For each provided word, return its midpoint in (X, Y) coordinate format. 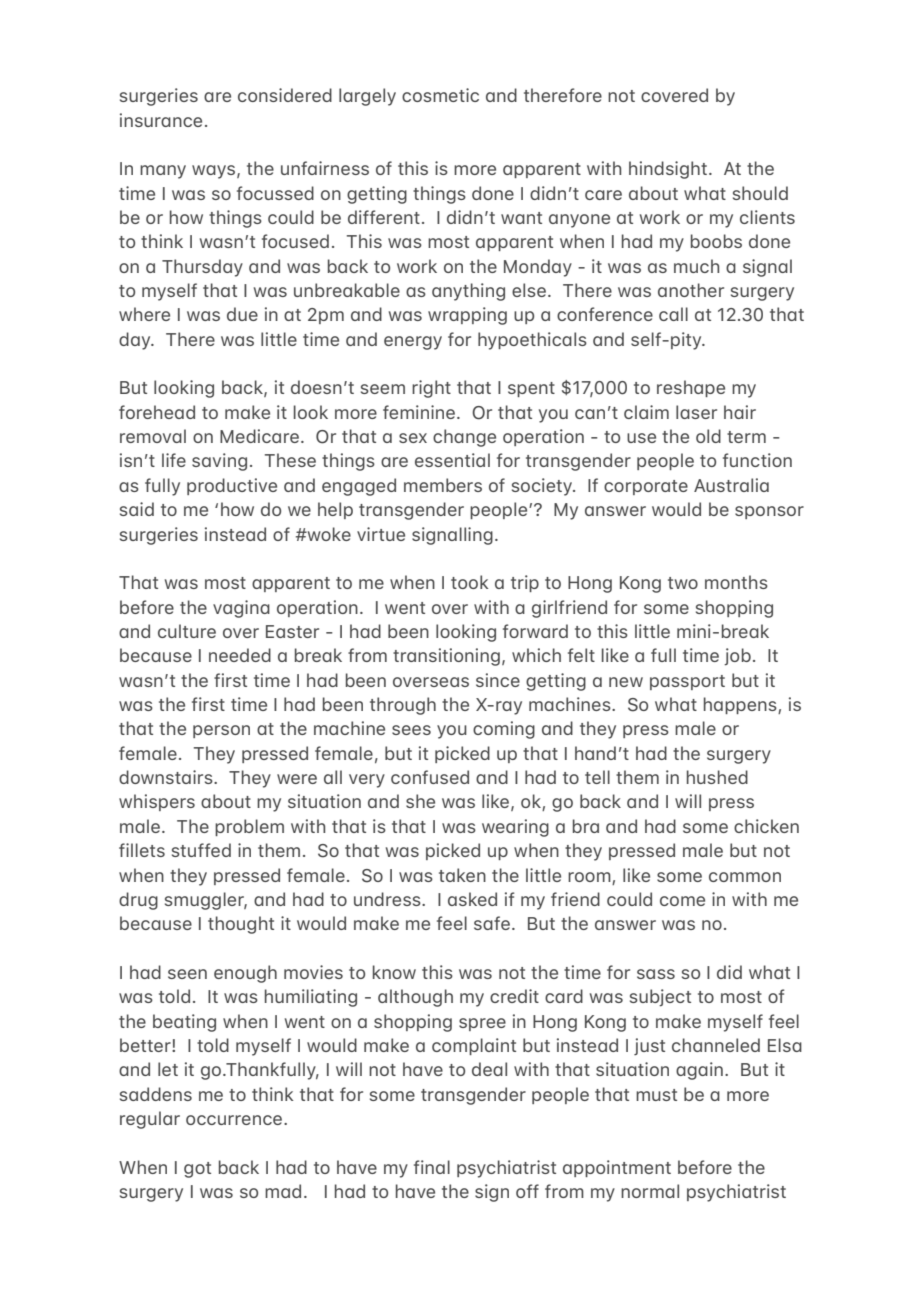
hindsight (668, 170)
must (656, 1095)
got (197, 1170)
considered (285, 95)
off (527, 1191)
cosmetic (440, 95)
